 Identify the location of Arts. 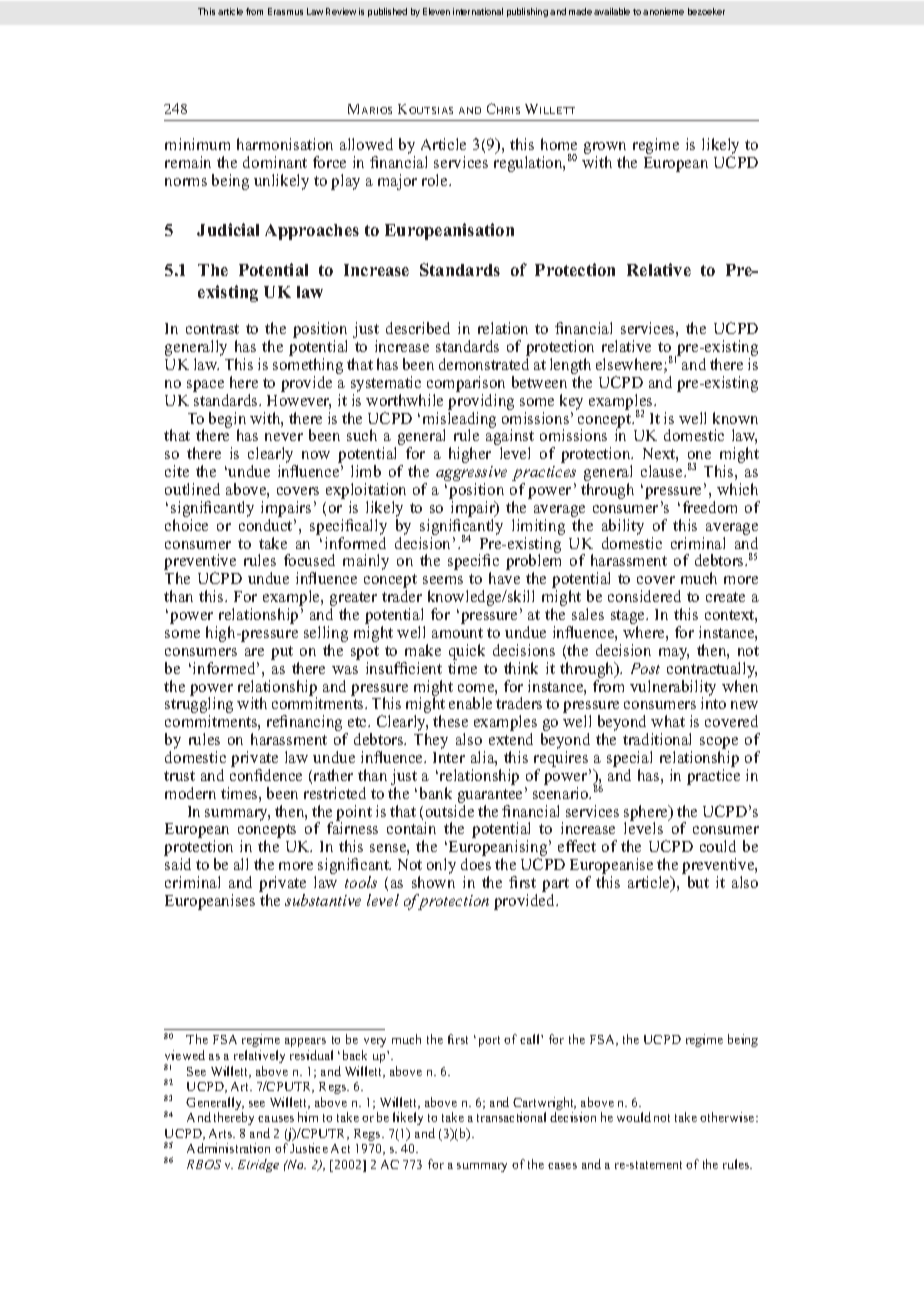
(222, 1133).
